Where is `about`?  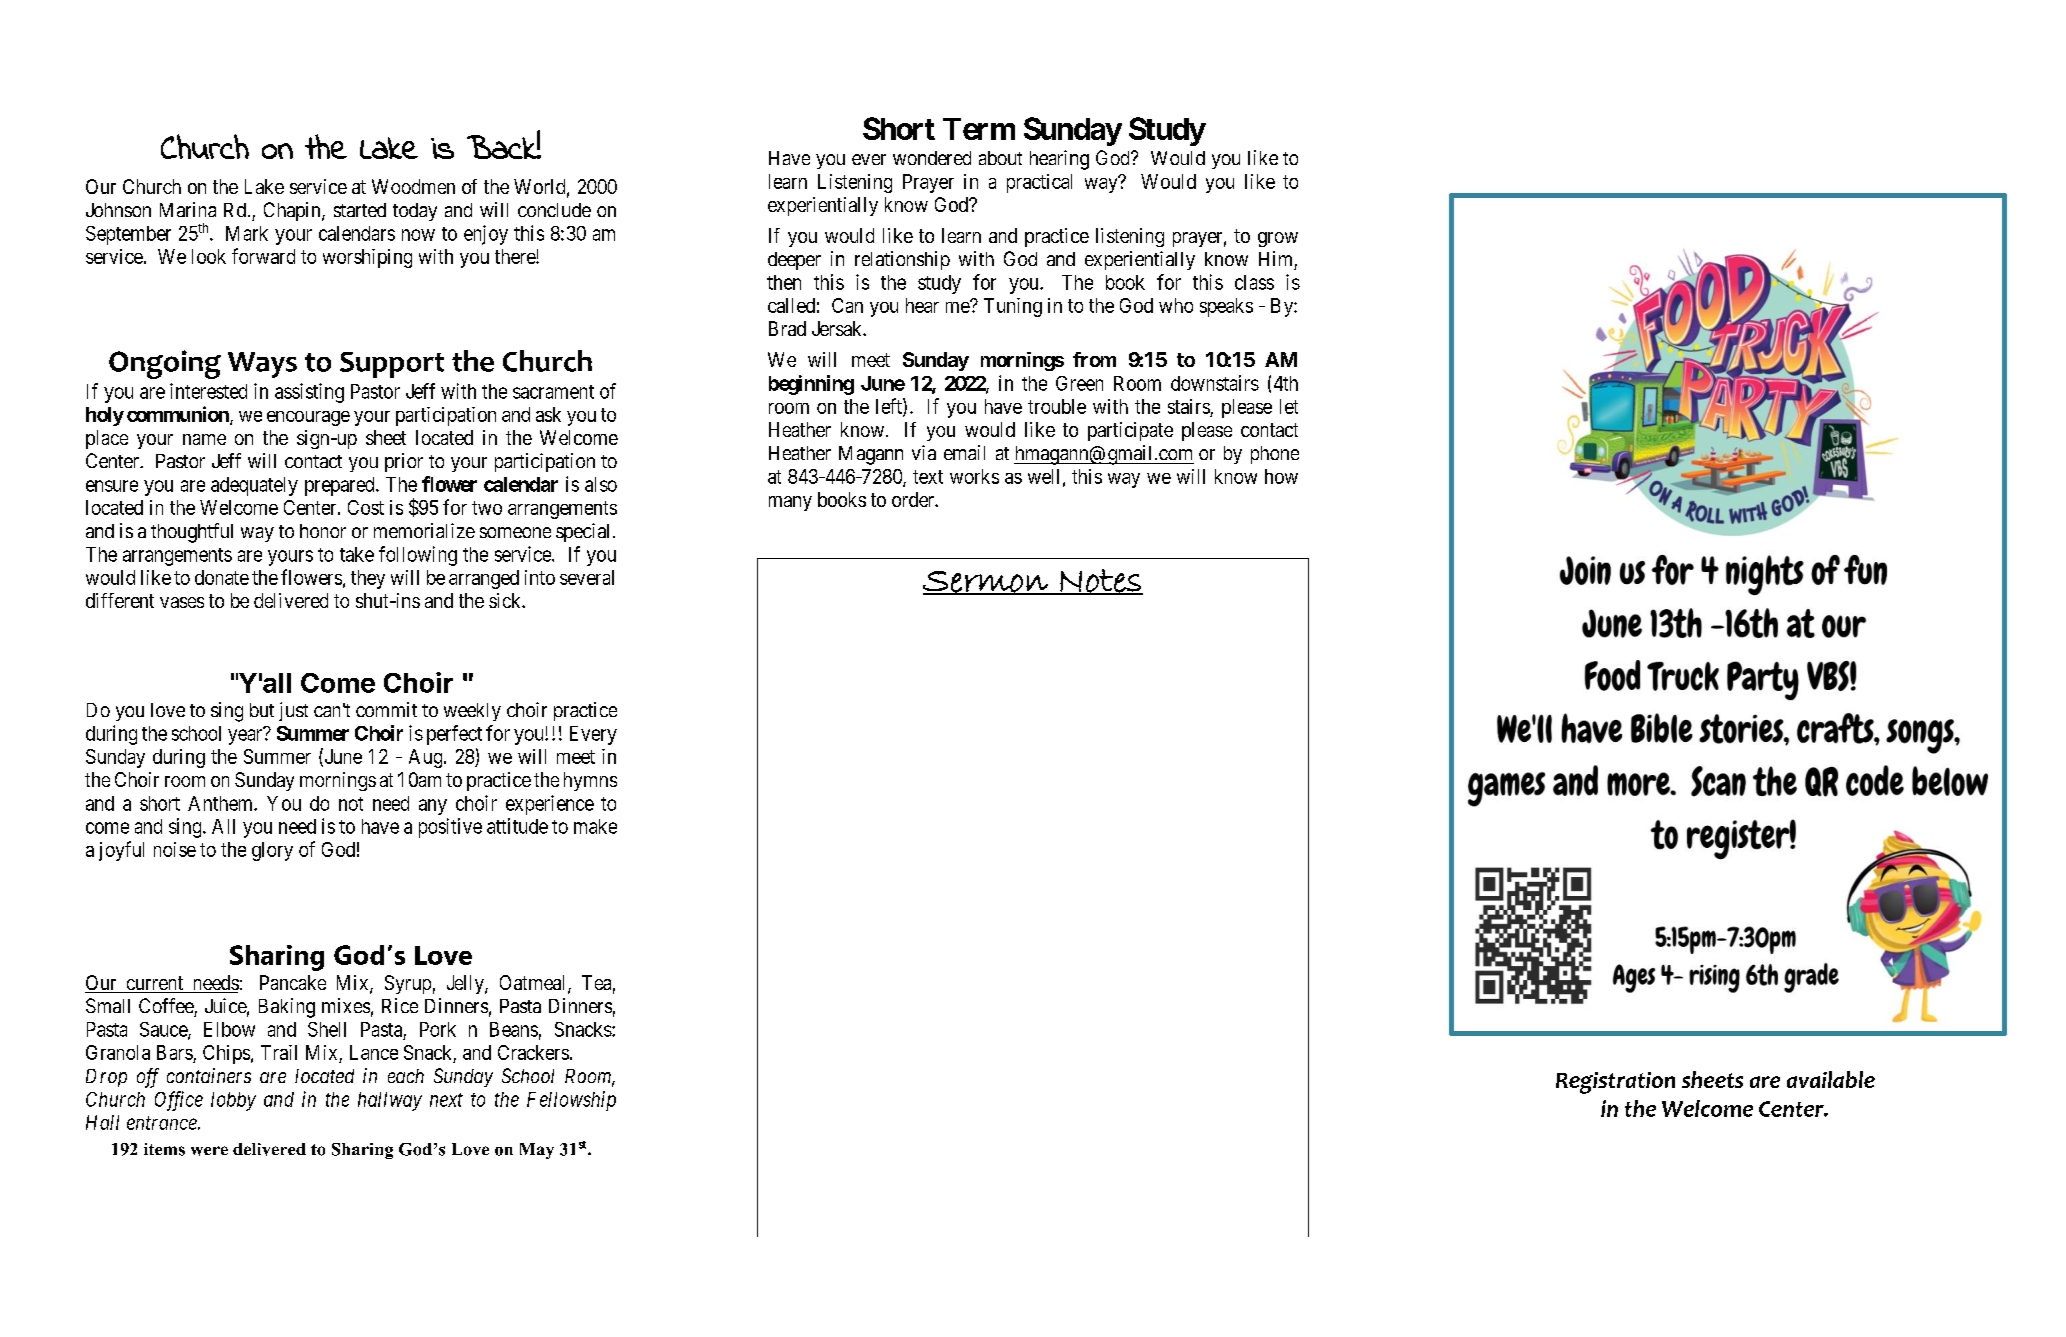
about is located at coordinates (1000, 158).
